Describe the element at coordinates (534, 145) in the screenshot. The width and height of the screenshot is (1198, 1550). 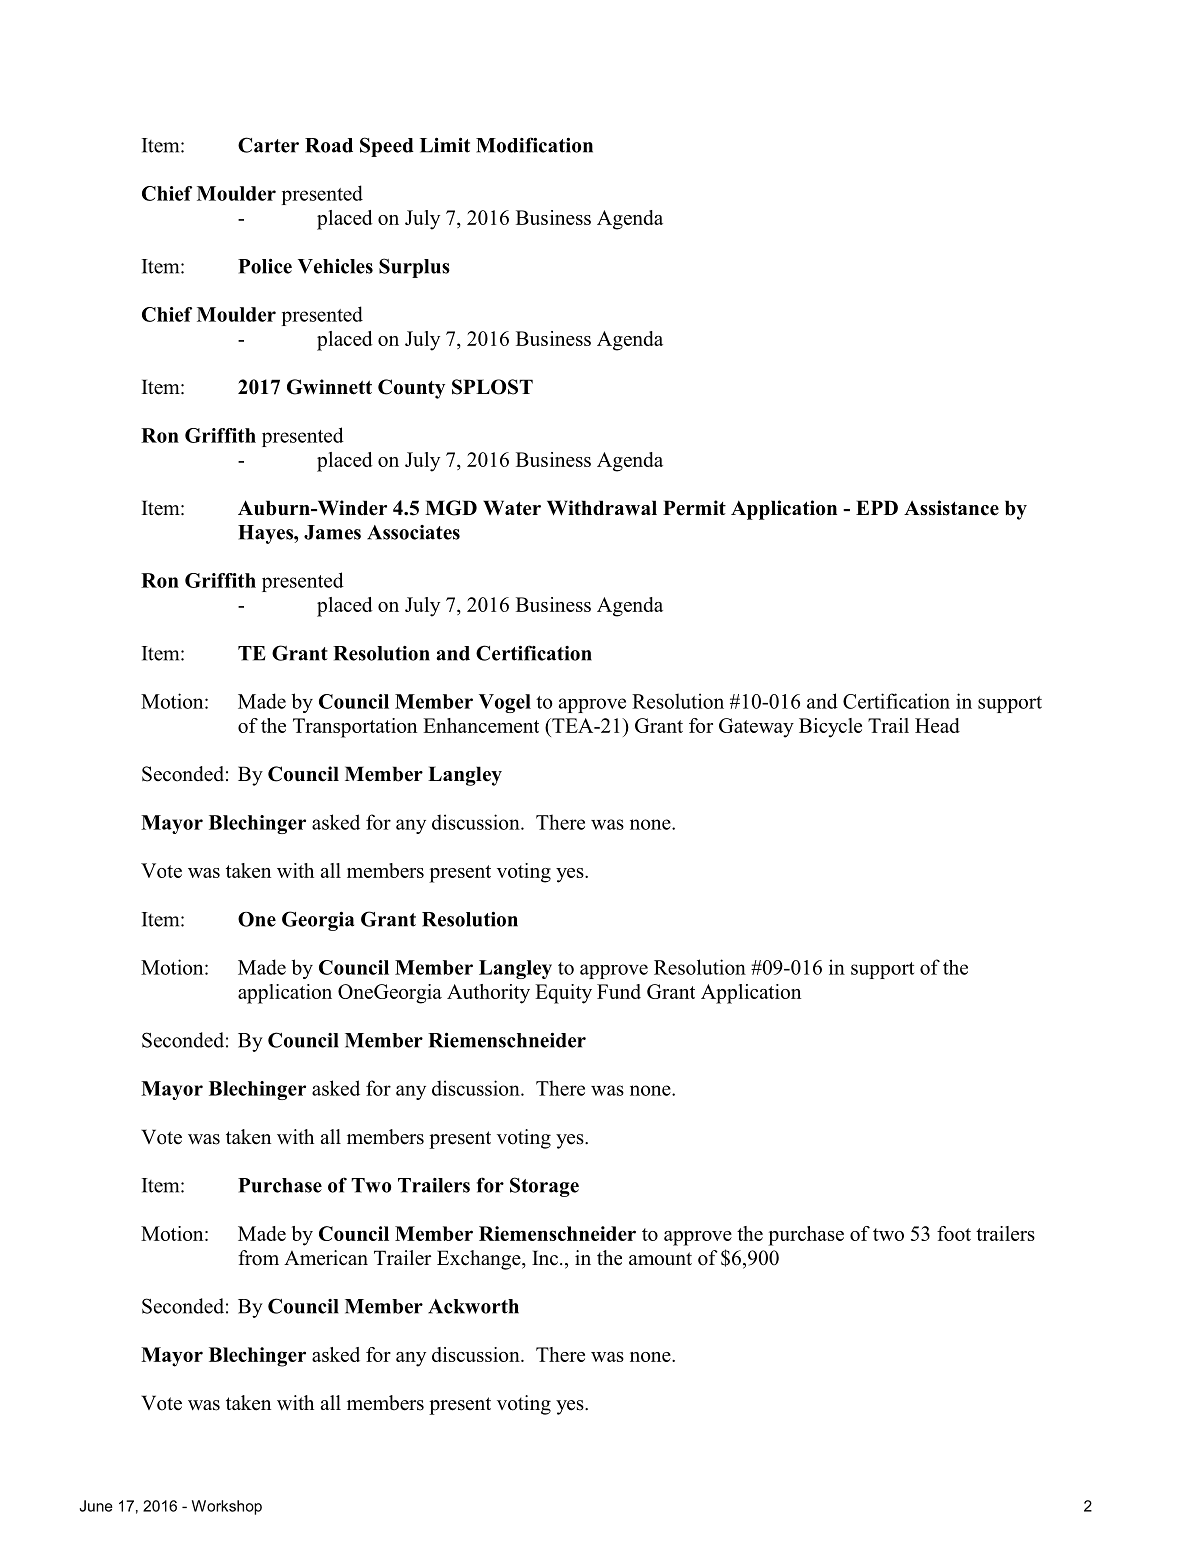
I see `Modification` at that location.
